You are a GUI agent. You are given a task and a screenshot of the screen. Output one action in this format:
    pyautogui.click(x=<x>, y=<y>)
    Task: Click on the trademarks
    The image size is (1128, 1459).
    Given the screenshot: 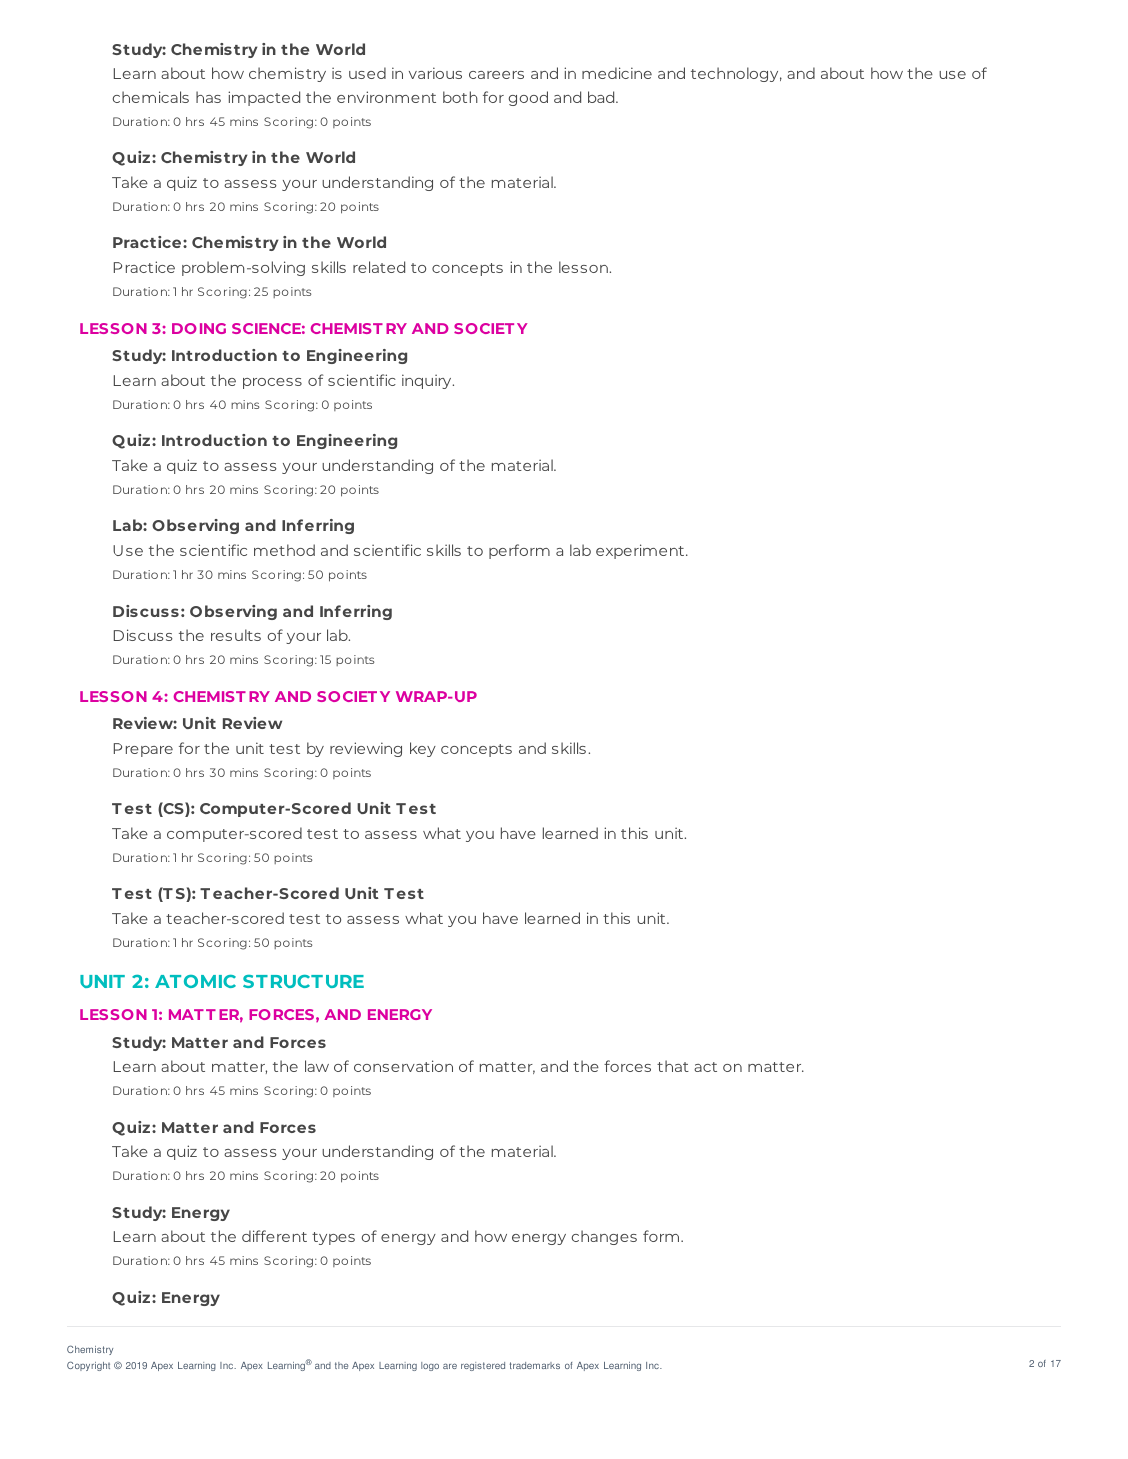 What is the action you would take?
    pyautogui.click(x=535, y=1365)
